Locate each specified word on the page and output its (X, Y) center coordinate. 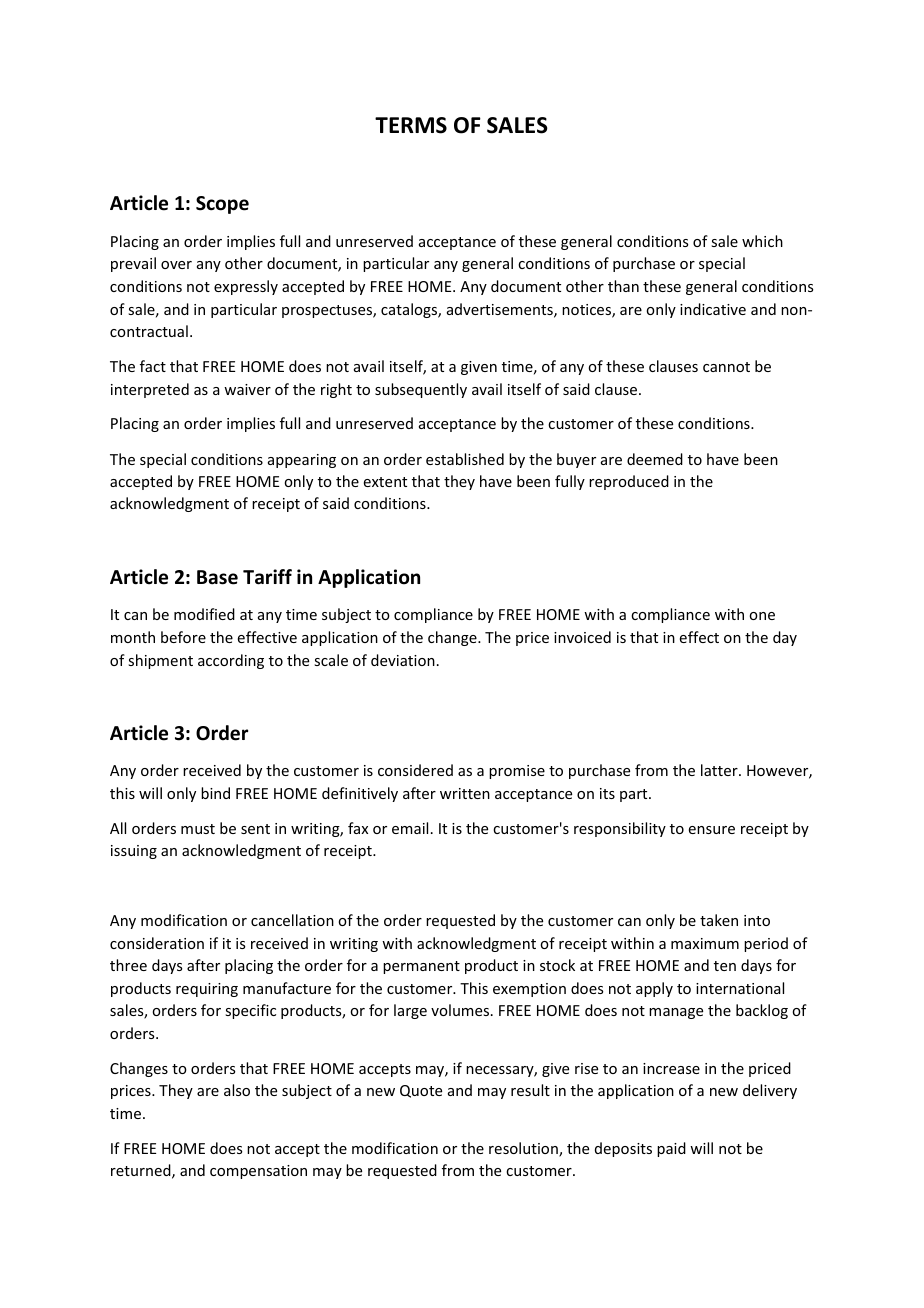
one (762, 616)
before (183, 637)
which (762, 241)
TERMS (411, 125)
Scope (222, 205)
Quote (421, 1091)
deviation (403, 660)
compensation (258, 1172)
